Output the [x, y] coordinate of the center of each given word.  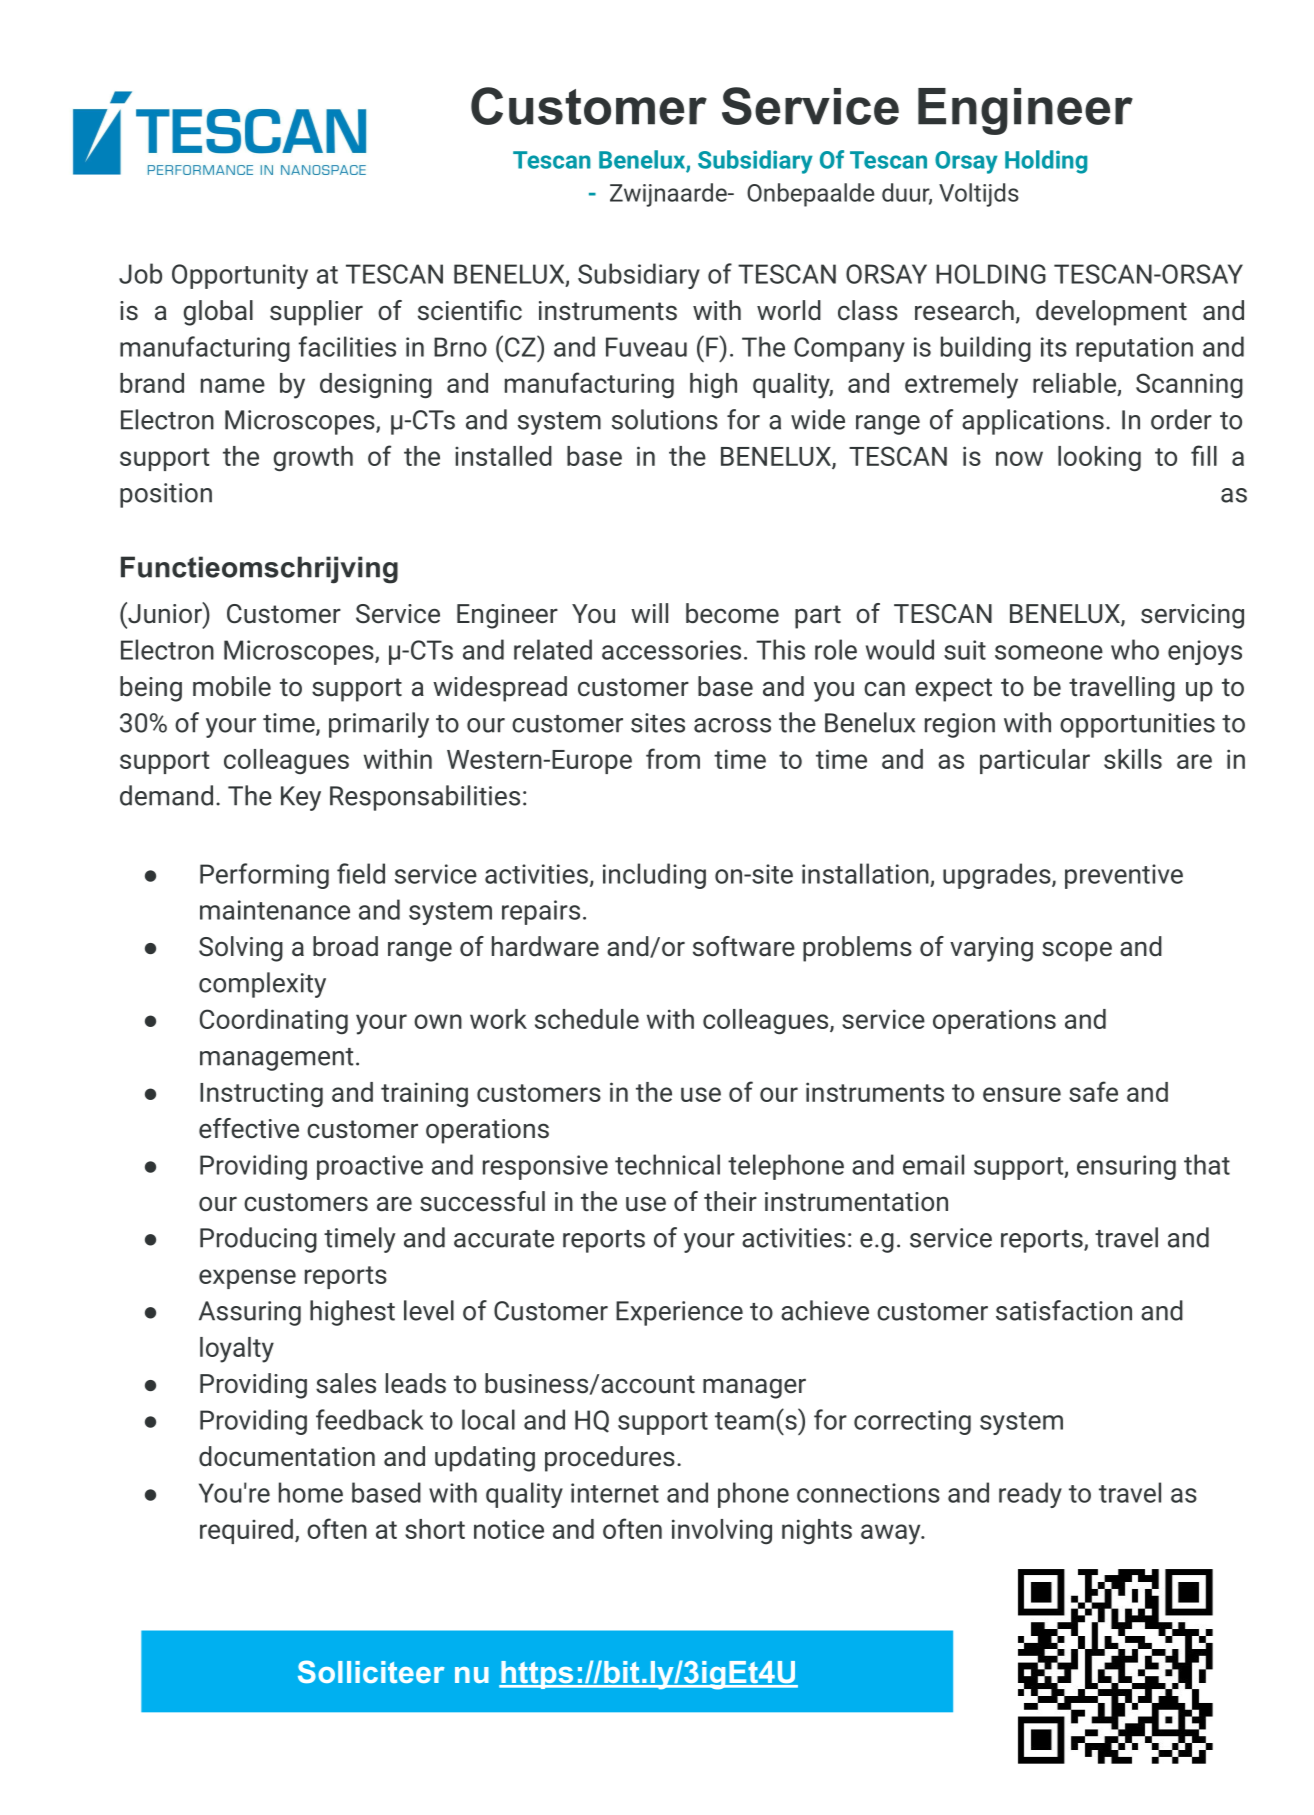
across [732, 725]
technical [667, 1164]
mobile [232, 686]
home [311, 1492]
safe [1093, 1091]
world [789, 310]
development [1111, 313]
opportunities [1137, 725]
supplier [316, 313]
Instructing [261, 1095]
